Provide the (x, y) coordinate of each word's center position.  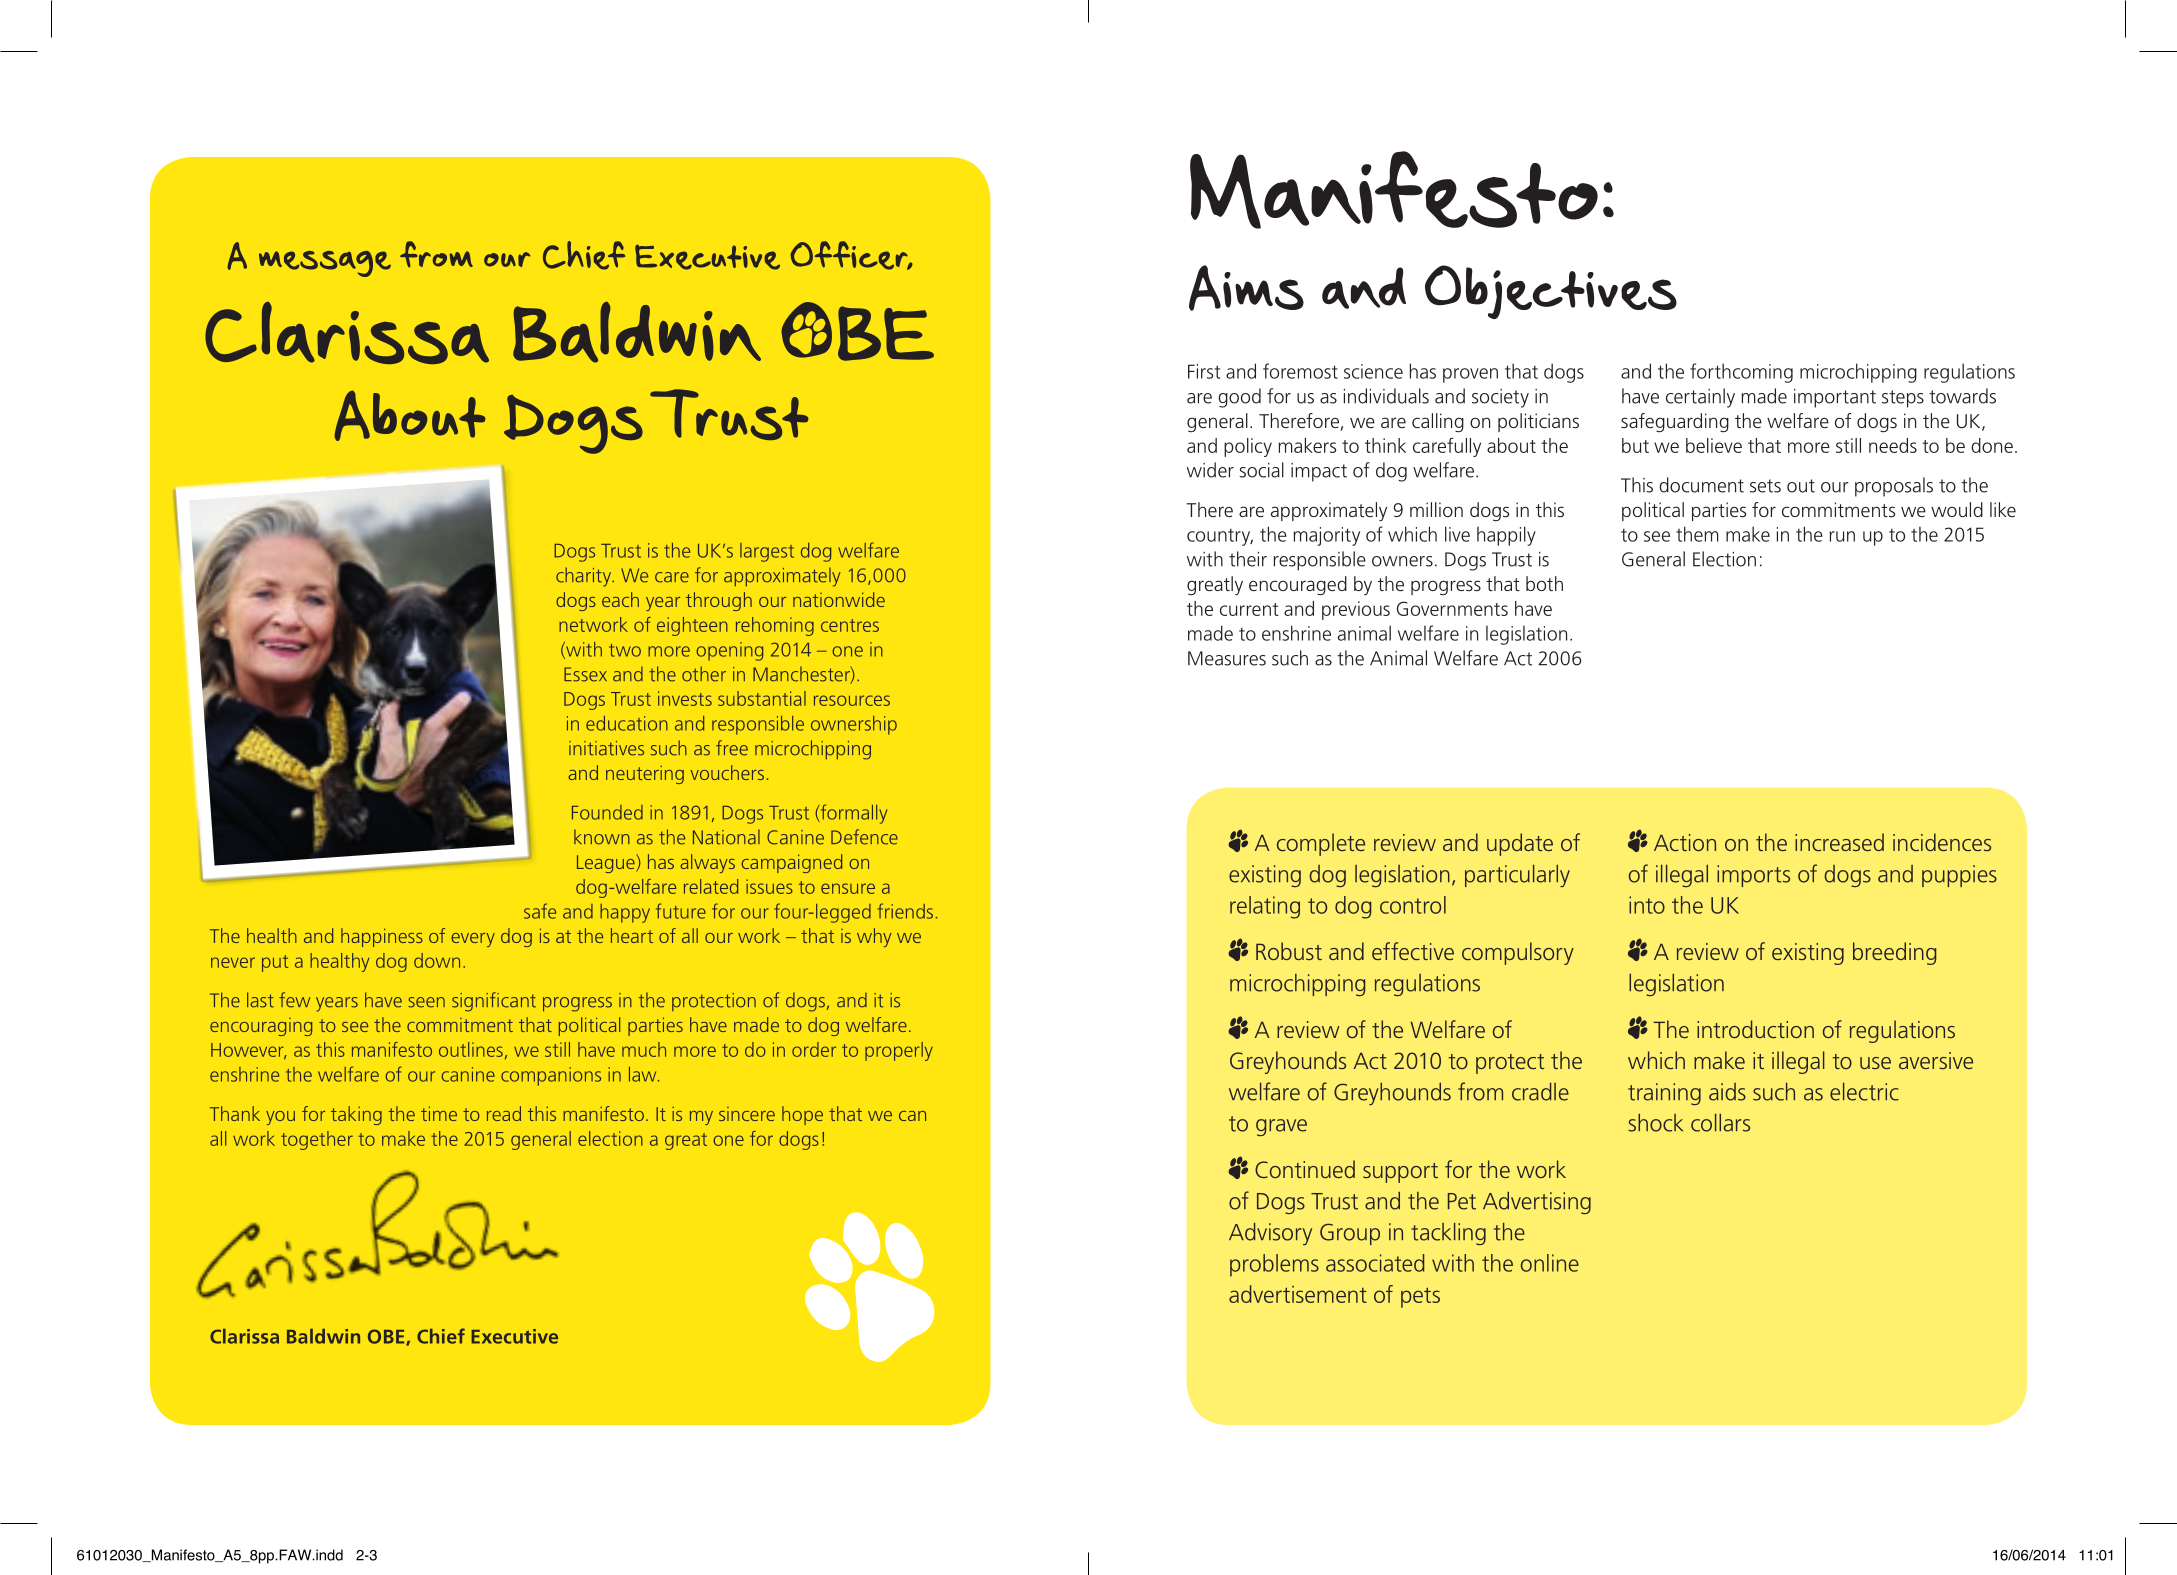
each (620, 599)
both (1544, 583)
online (1550, 1263)
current (1249, 609)
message (325, 264)
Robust (1289, 951)
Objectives (1551, 292)
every (473, 940)
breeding (1894, 953)
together (317, 1140)
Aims (1246, 288)
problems (1274, 1265)
